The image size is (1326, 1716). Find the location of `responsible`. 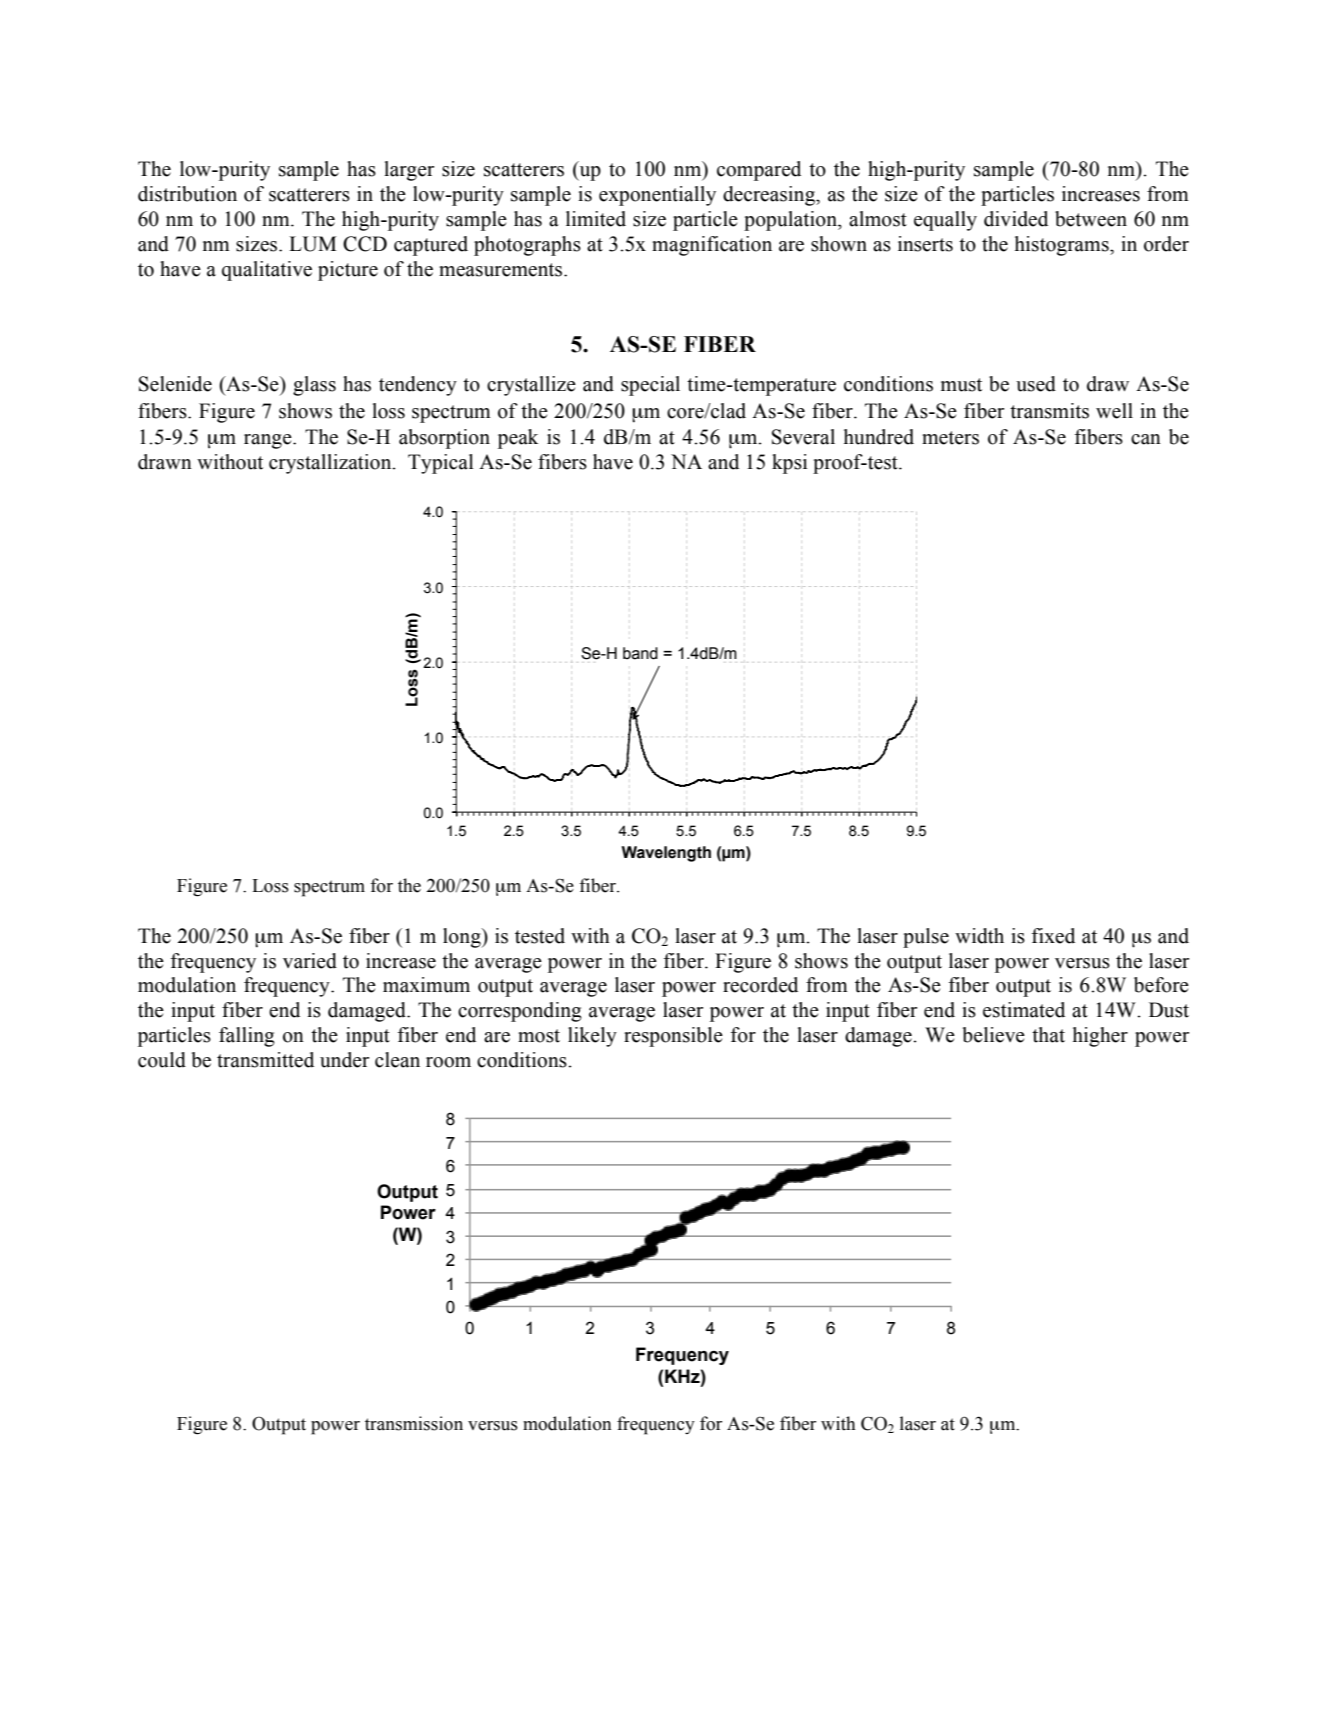

responsible is located at coordinates (673, 1037).
